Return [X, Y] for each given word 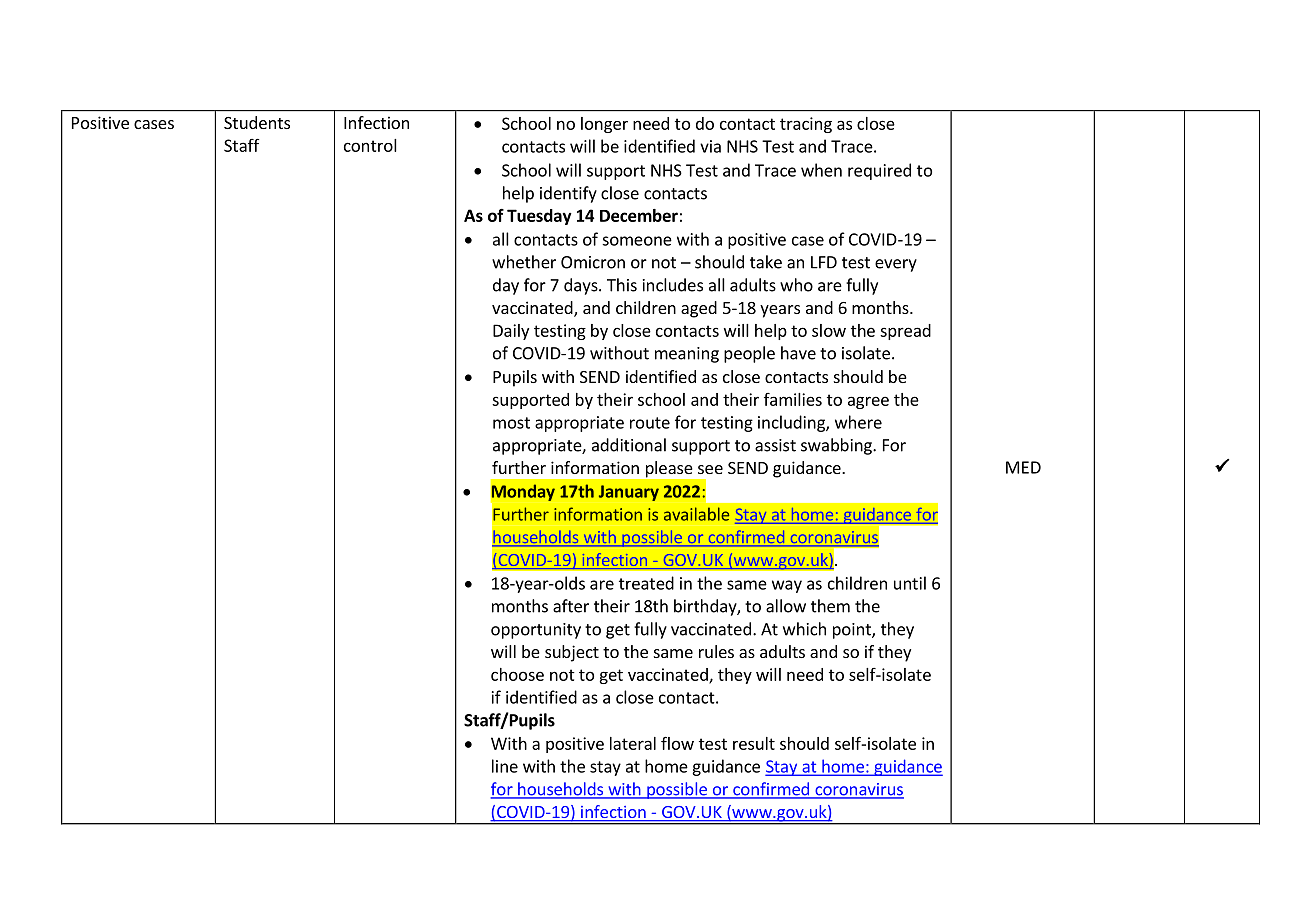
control [370, 145]
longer [604, 125]
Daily [511, 332]
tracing [806, 125]
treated [646, 583]
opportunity [536, 631]
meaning [687, 355]
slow [829, 330]
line [505, 766]
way [787, 586]
